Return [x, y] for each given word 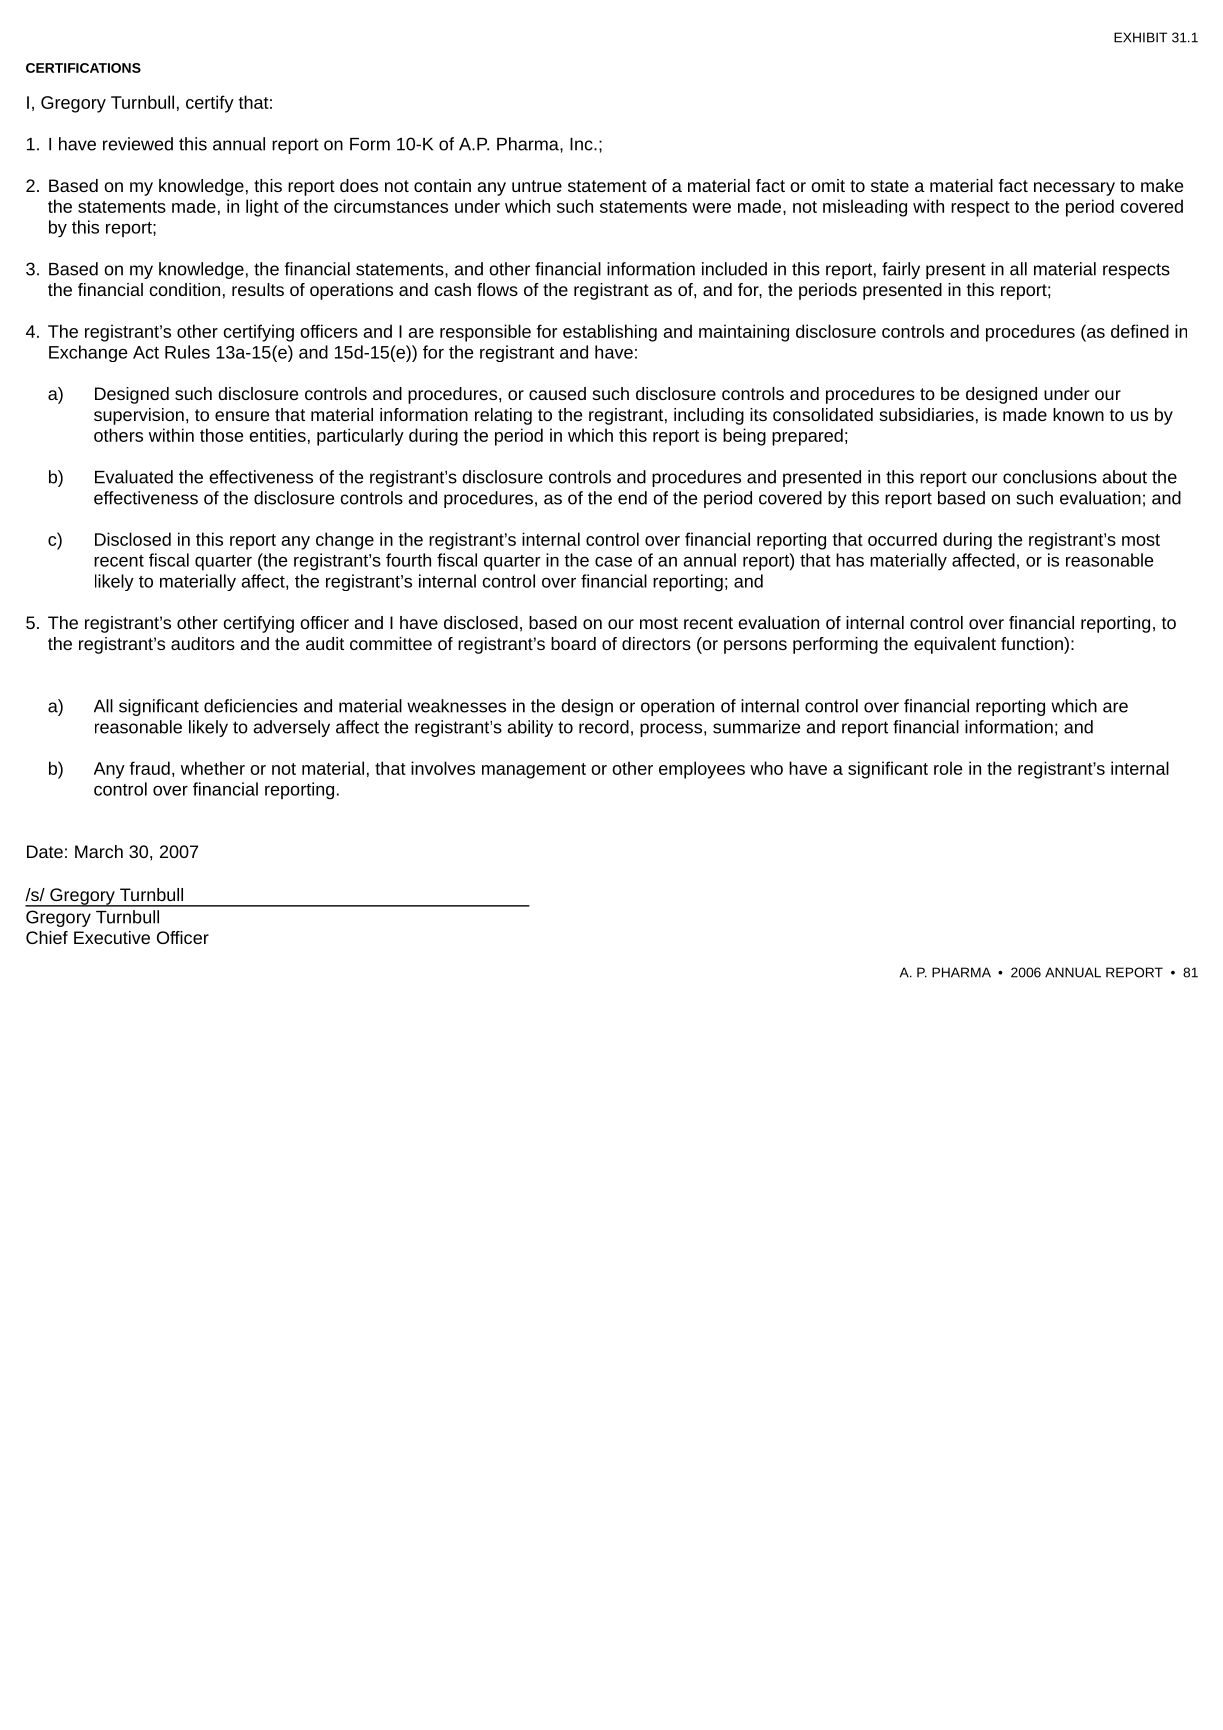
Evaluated [134, 477]
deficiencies [251, 706]
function [1033, 643]
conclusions [1050, 477]
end [632, 498]
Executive [112, 937]
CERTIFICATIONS [83, 68]
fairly [901, 270]
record [604, 727]
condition [184, 289]
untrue [537, 186]
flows [497, 289]
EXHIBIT [1140, 37]
